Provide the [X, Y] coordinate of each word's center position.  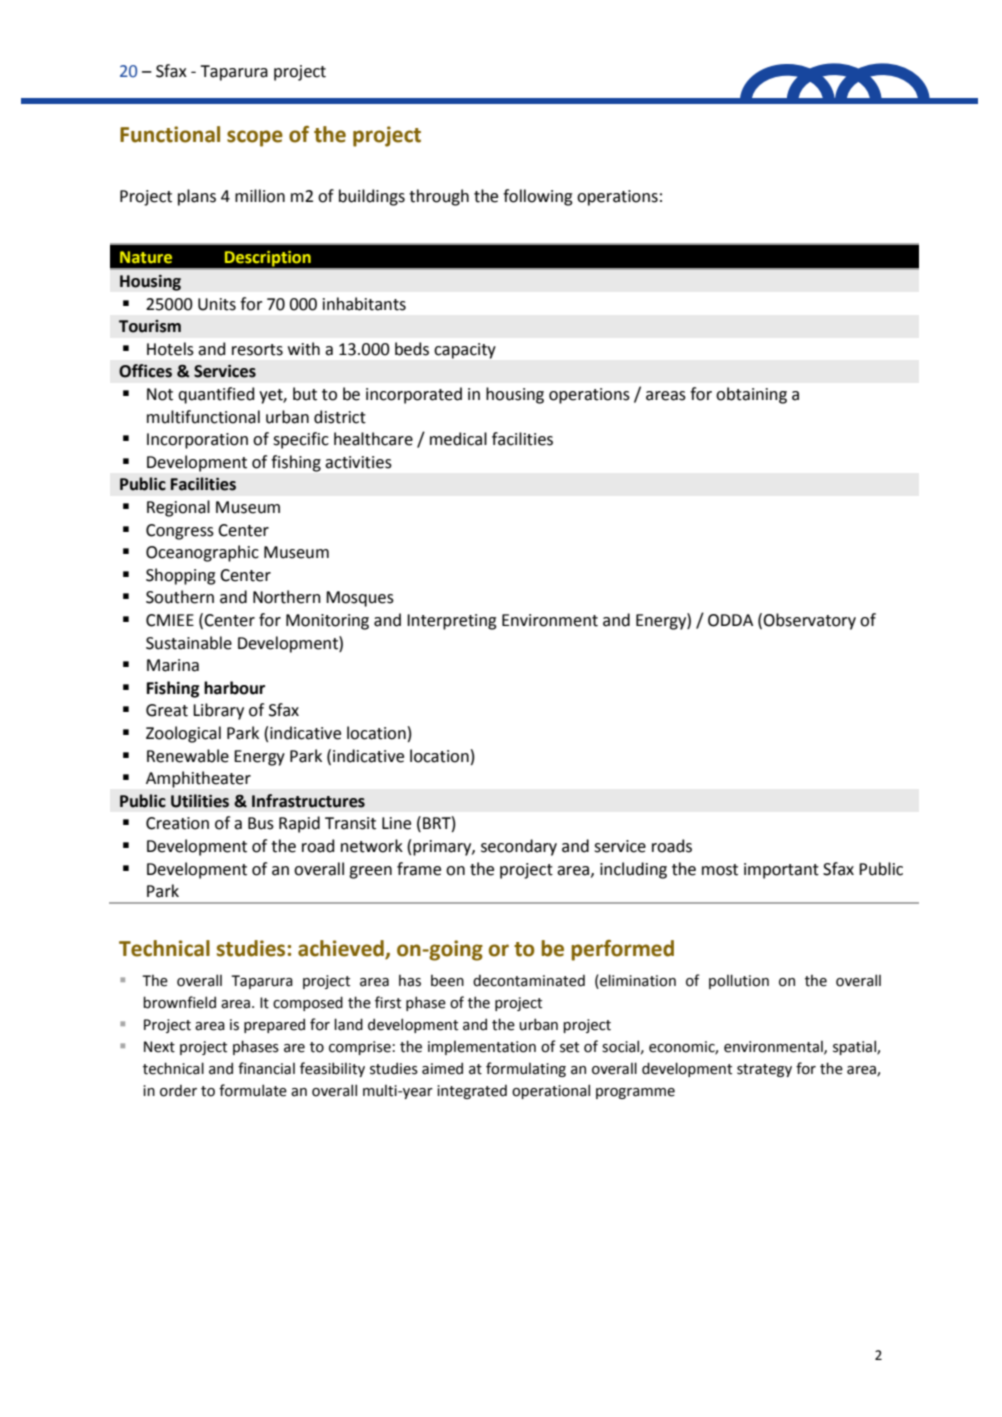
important [781, 871]
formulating [526, 1069]
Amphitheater [198, 779]
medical [458, 439]
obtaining [751, 395]
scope [255, 138]
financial [266, 1068]
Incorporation [197, 441]
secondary [519, 847]
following [538, 197]
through [439, 197]
